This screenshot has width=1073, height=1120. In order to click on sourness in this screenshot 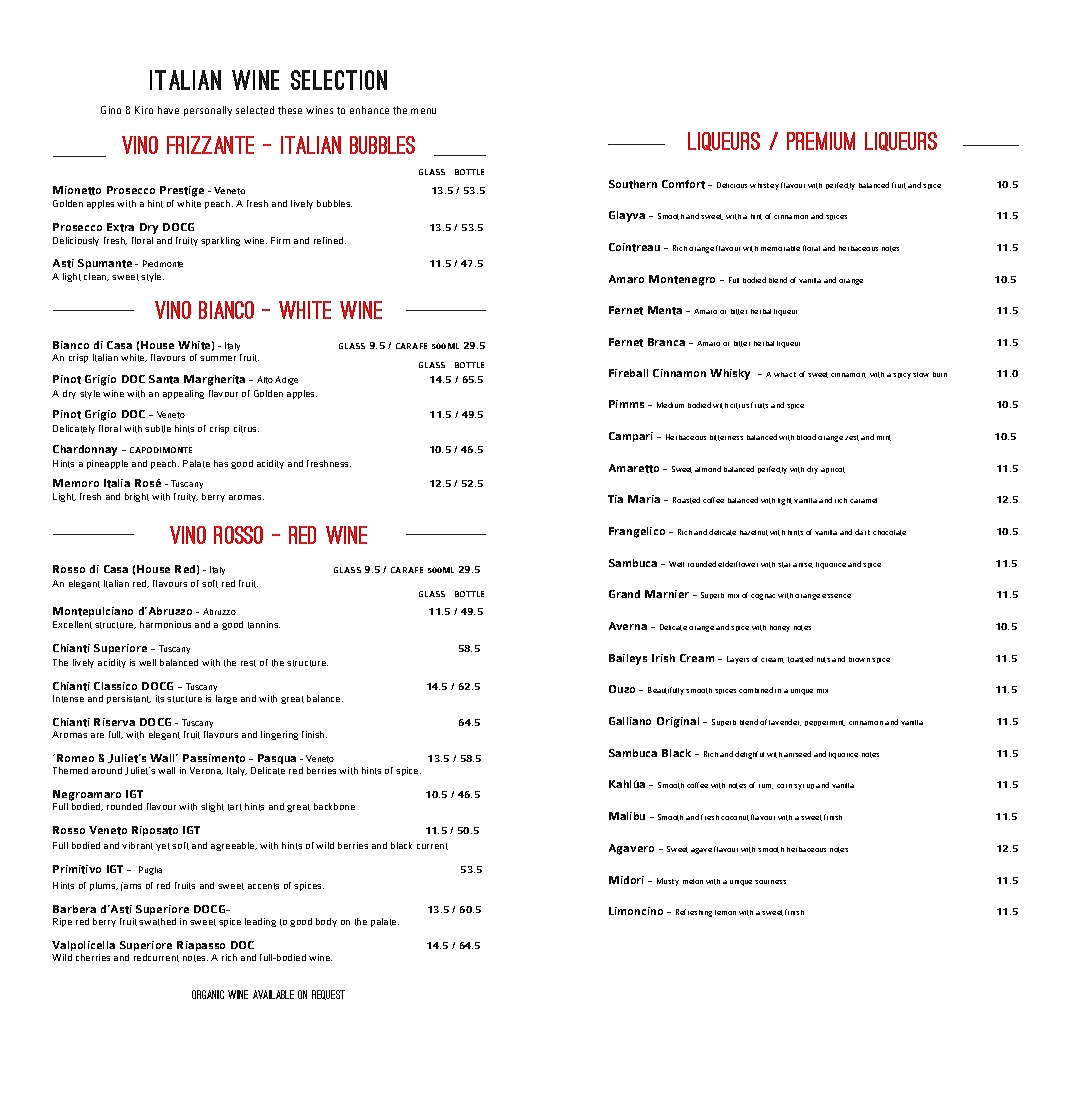, I will do `click(770, 882)`.
